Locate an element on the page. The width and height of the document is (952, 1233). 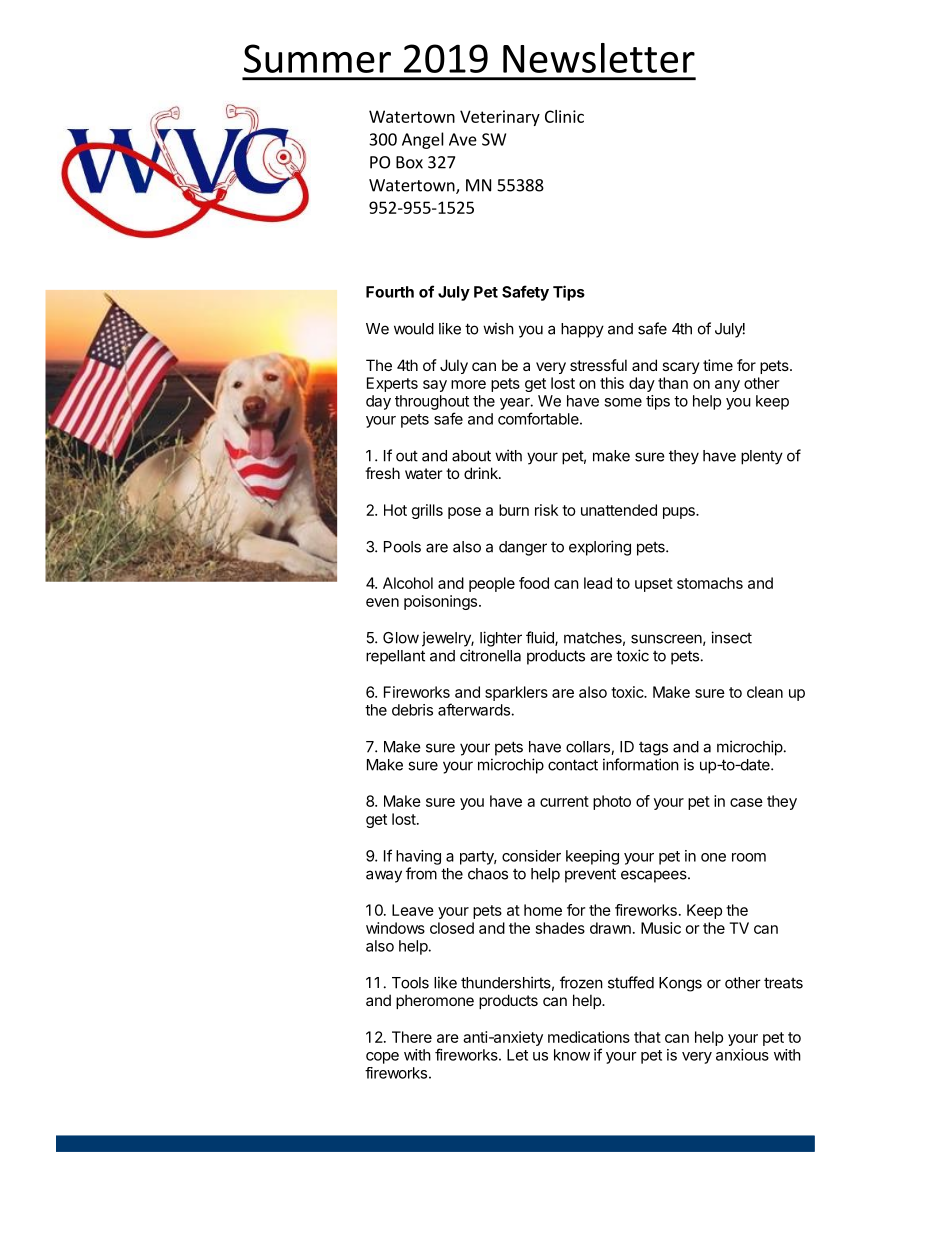
Clinic is located at coordinates (564, 116).
